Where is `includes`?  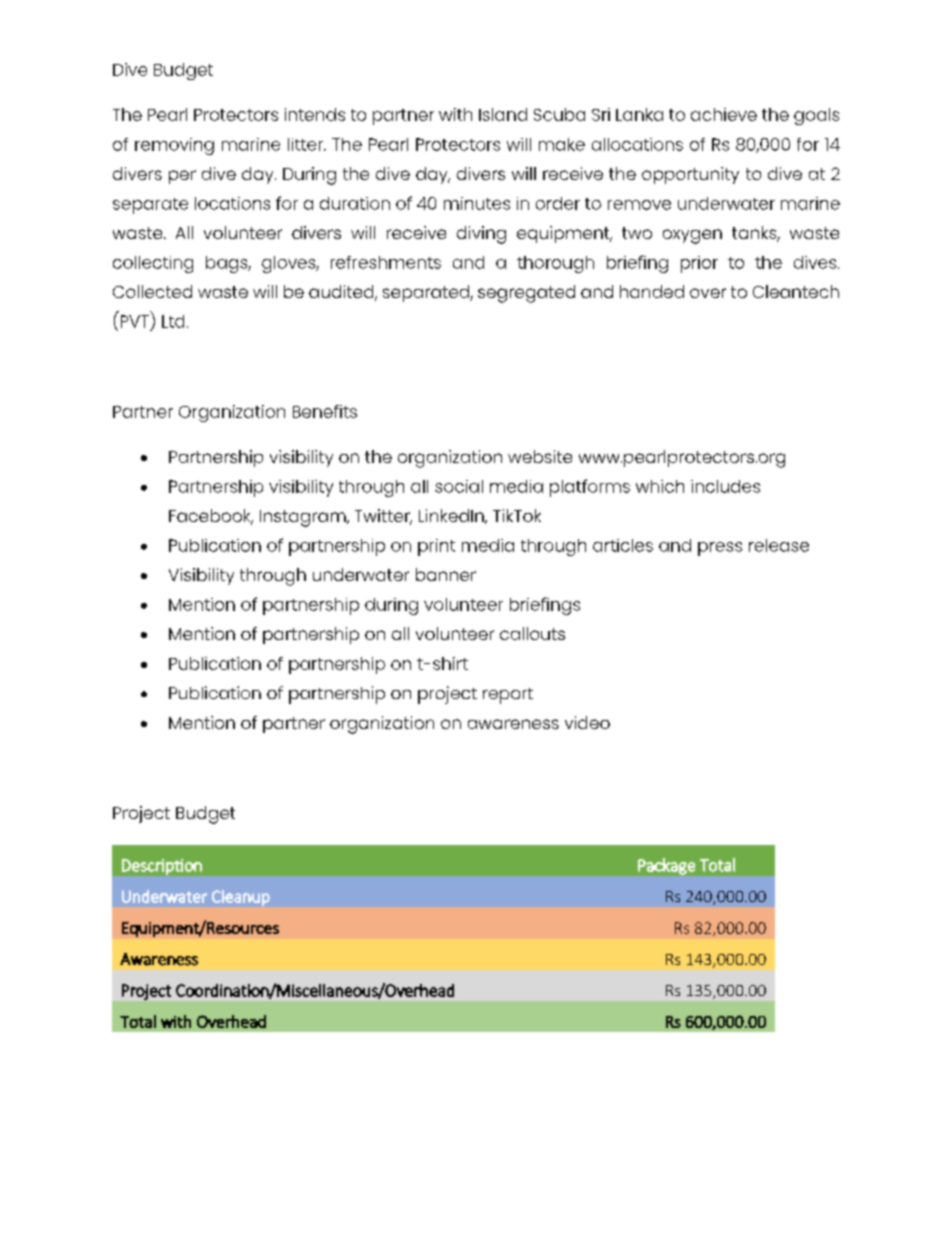
includes is located at coordinates (725, 486).
